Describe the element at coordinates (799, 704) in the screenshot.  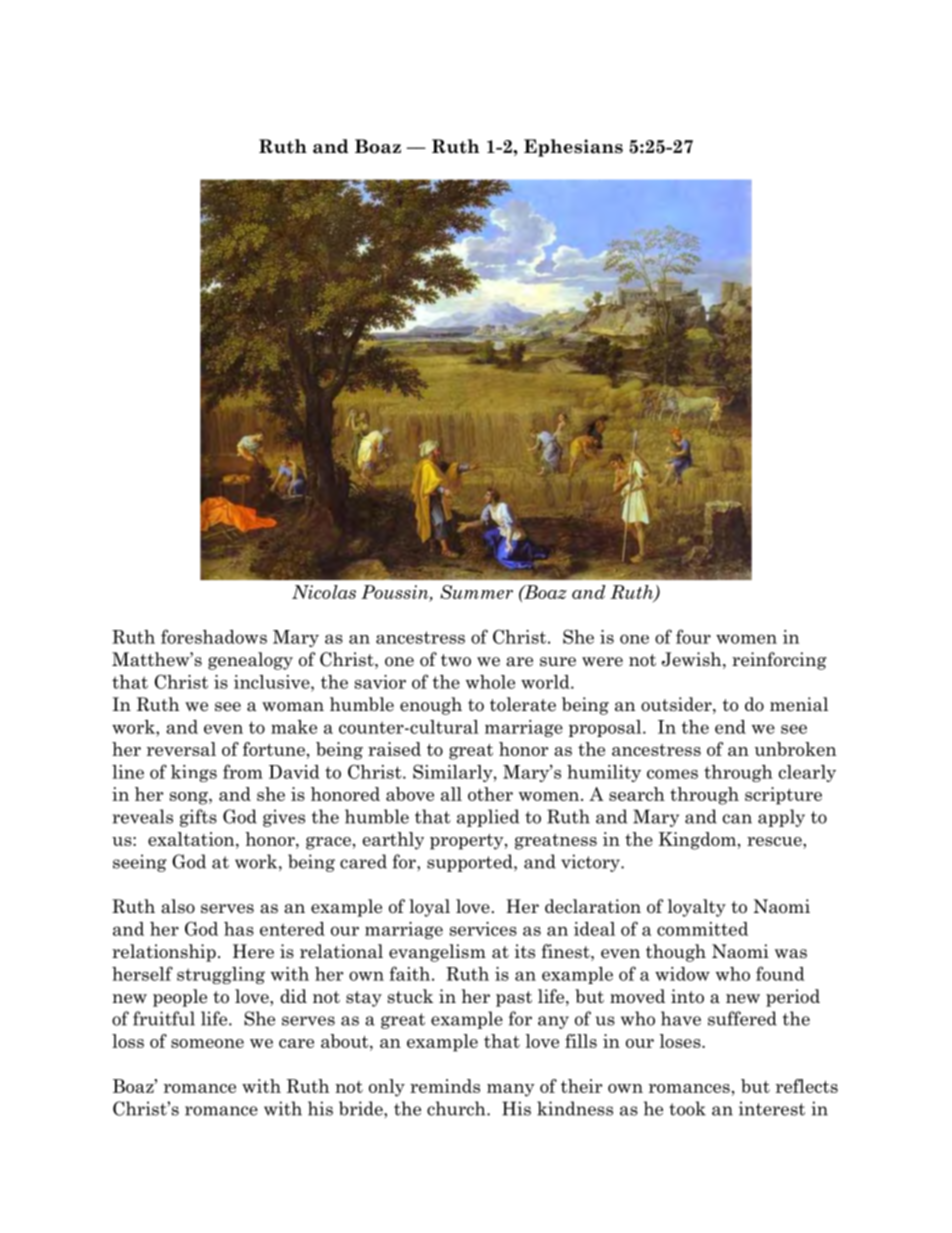
I see `menial` at that location.
